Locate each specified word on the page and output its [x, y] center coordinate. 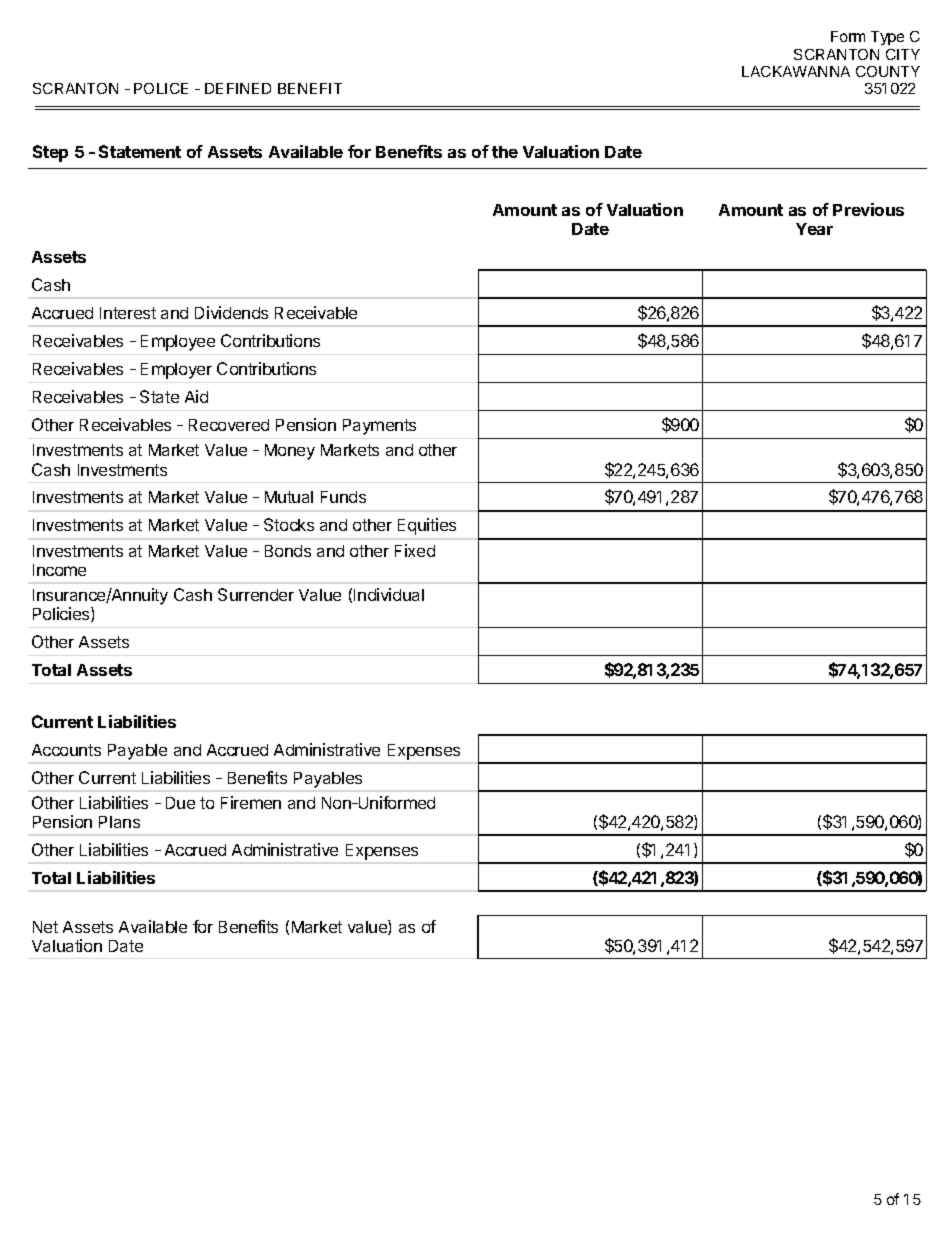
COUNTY [888, 71]
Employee [178, 343]
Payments [379, 427]
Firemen [251, 802]
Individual [389, 594]
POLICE [161, 88]
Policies [62, 614]
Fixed [415, 550]
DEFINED [238, 88]
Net [45, 927]
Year [814, 229]
